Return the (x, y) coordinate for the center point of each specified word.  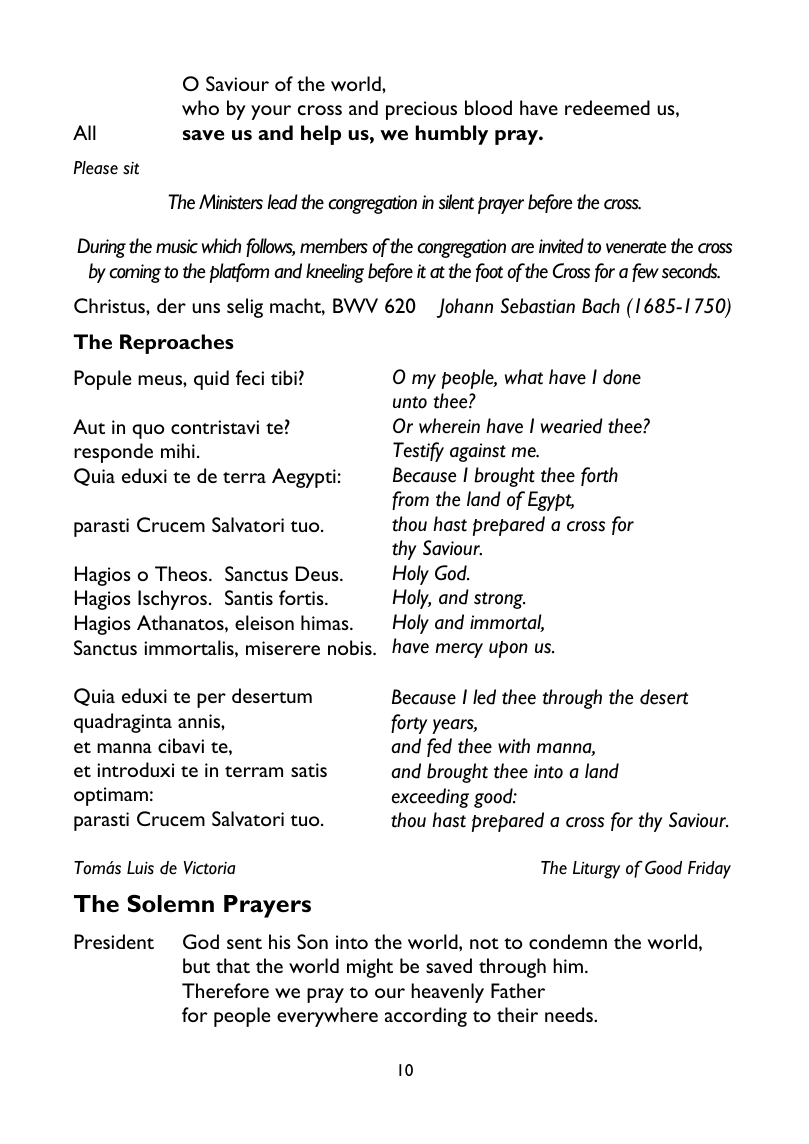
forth (599, 476)
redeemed (607, 107)
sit (131, 168)
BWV (355, 305)
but (196, 965)
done (622, 377)
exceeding (430, 798)
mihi (178, 450)
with (514, 746)
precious (421, 110)
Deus (318, 573)
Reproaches (177, 344)
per (211, 700)
